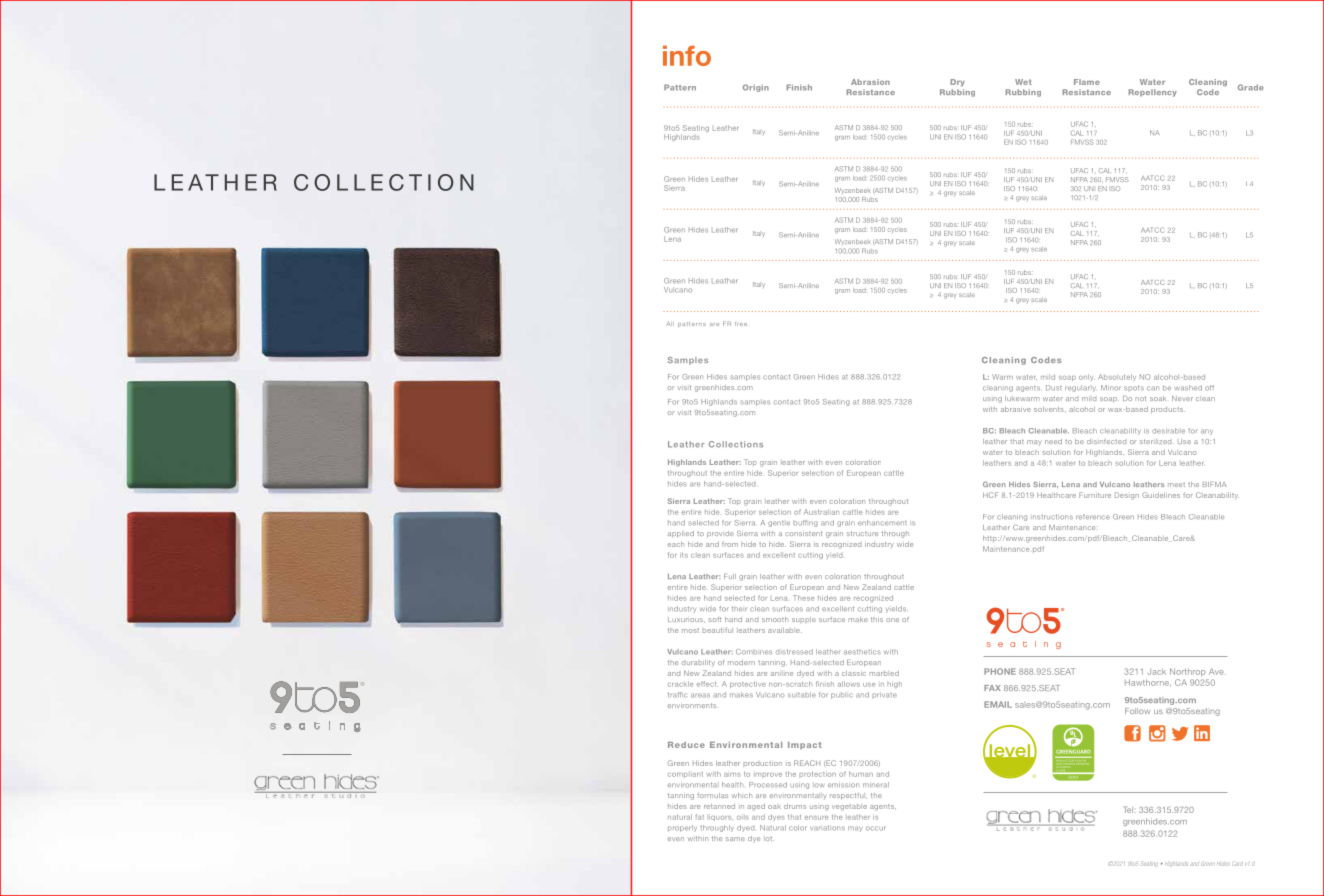 This screenshot has height=896, width=1324. I want to click on occur, so click(876, 828).
